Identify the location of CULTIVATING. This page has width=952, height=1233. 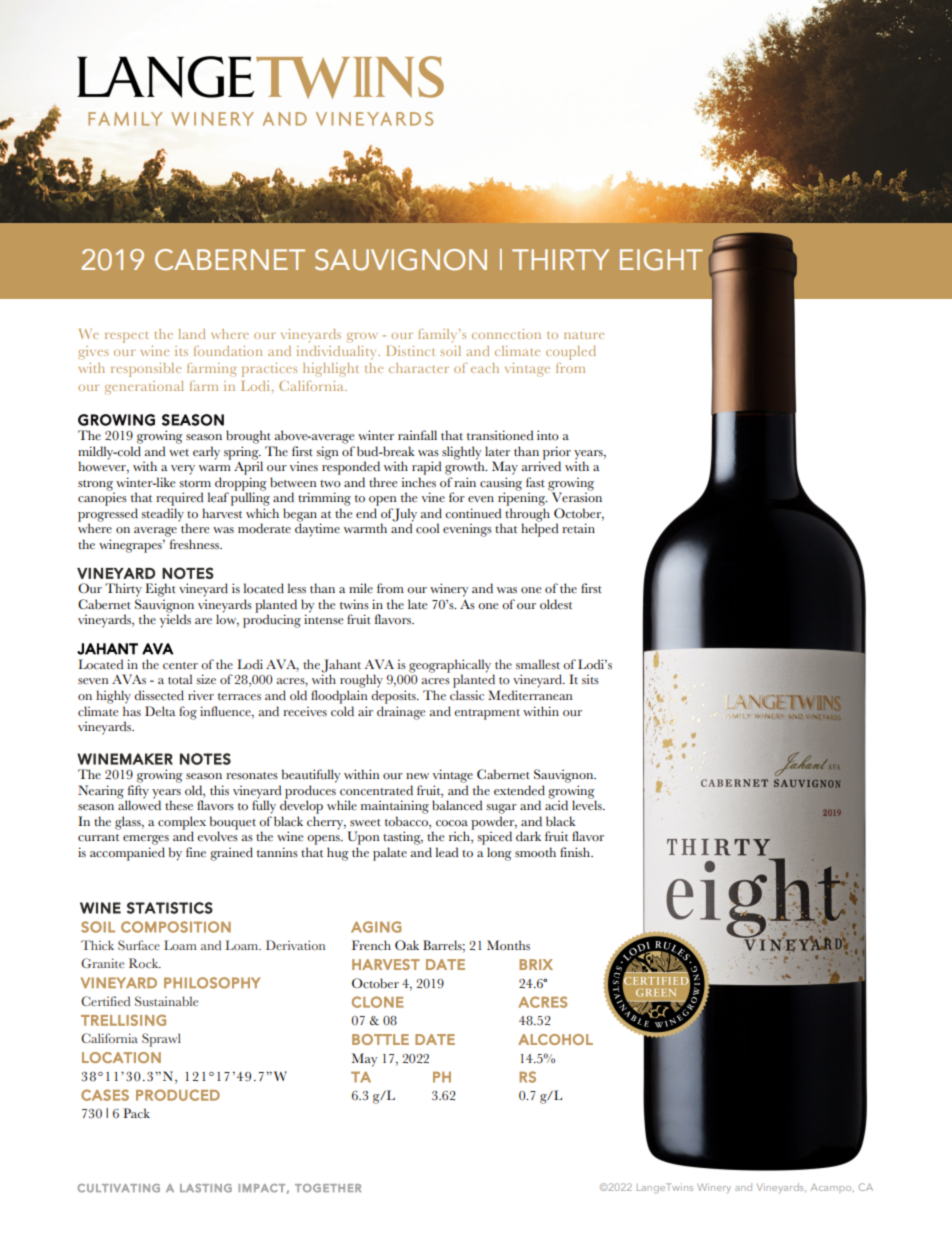
(119, 1188).
